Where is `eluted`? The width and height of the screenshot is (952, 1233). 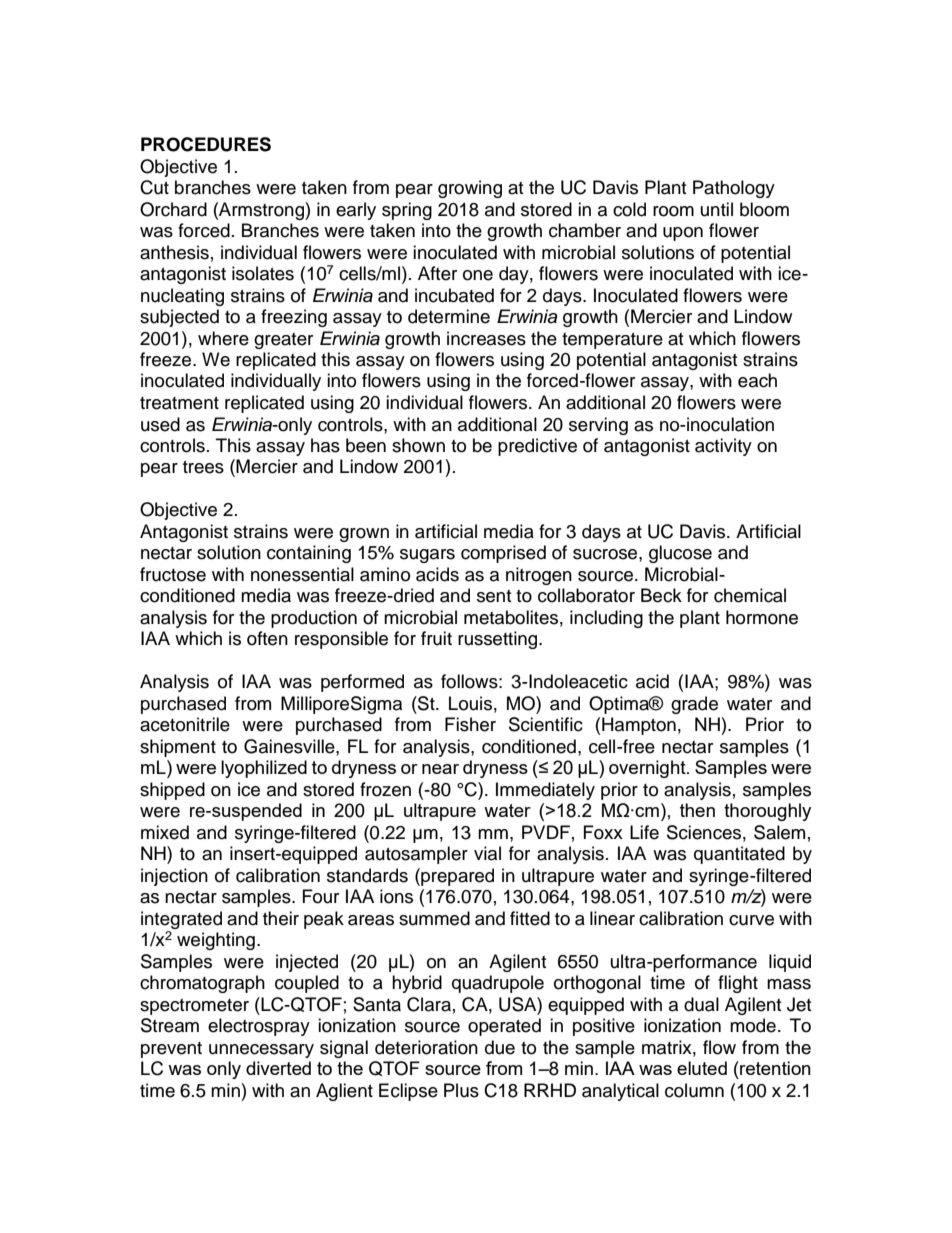
eluted is located at coordinates (702, 1068).
